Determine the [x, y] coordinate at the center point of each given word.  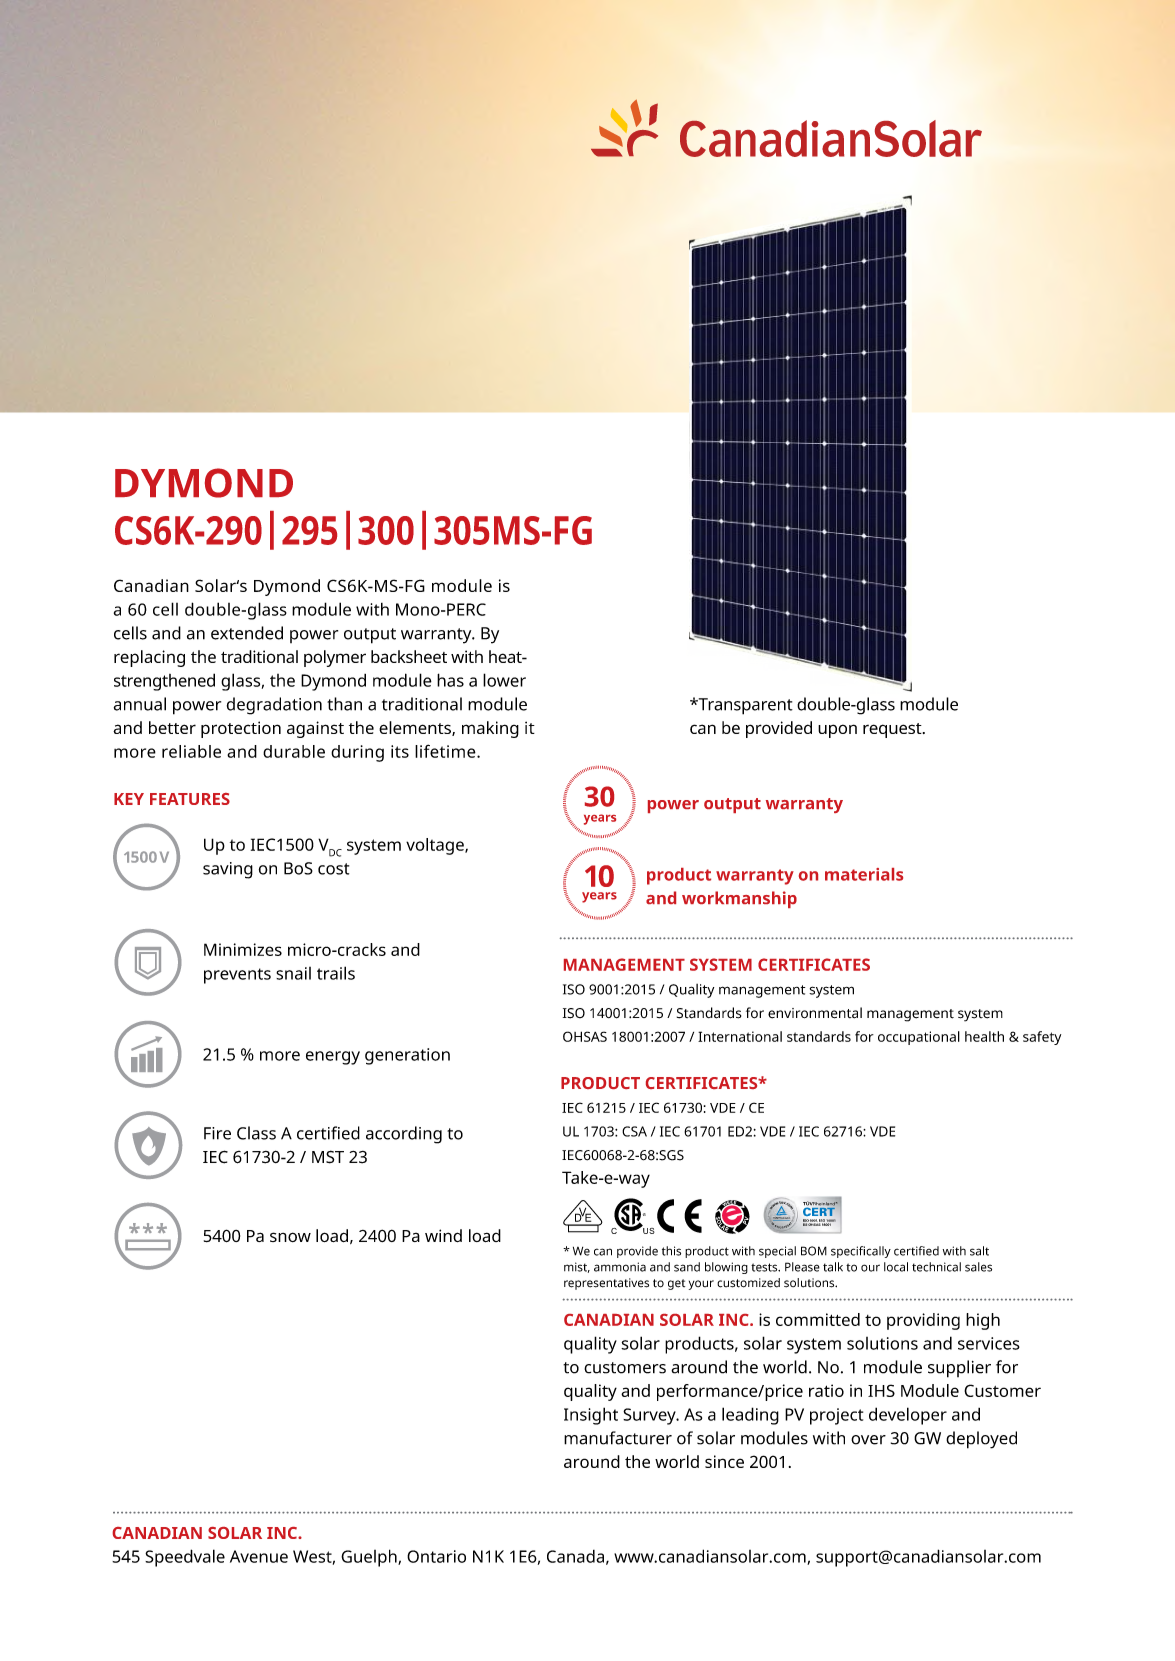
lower [504, 680]
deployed [981, 1440]
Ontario [436, 1556]
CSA [634, 1131]
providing [923, 1321]
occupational [919, 1038]
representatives [606, 1284]
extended [247, 633]
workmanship [739, 899]
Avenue [259, 1556]
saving [228, 870]
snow [290, 1237]
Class [256, 1133]
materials [864, 874]
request [893, 730]
